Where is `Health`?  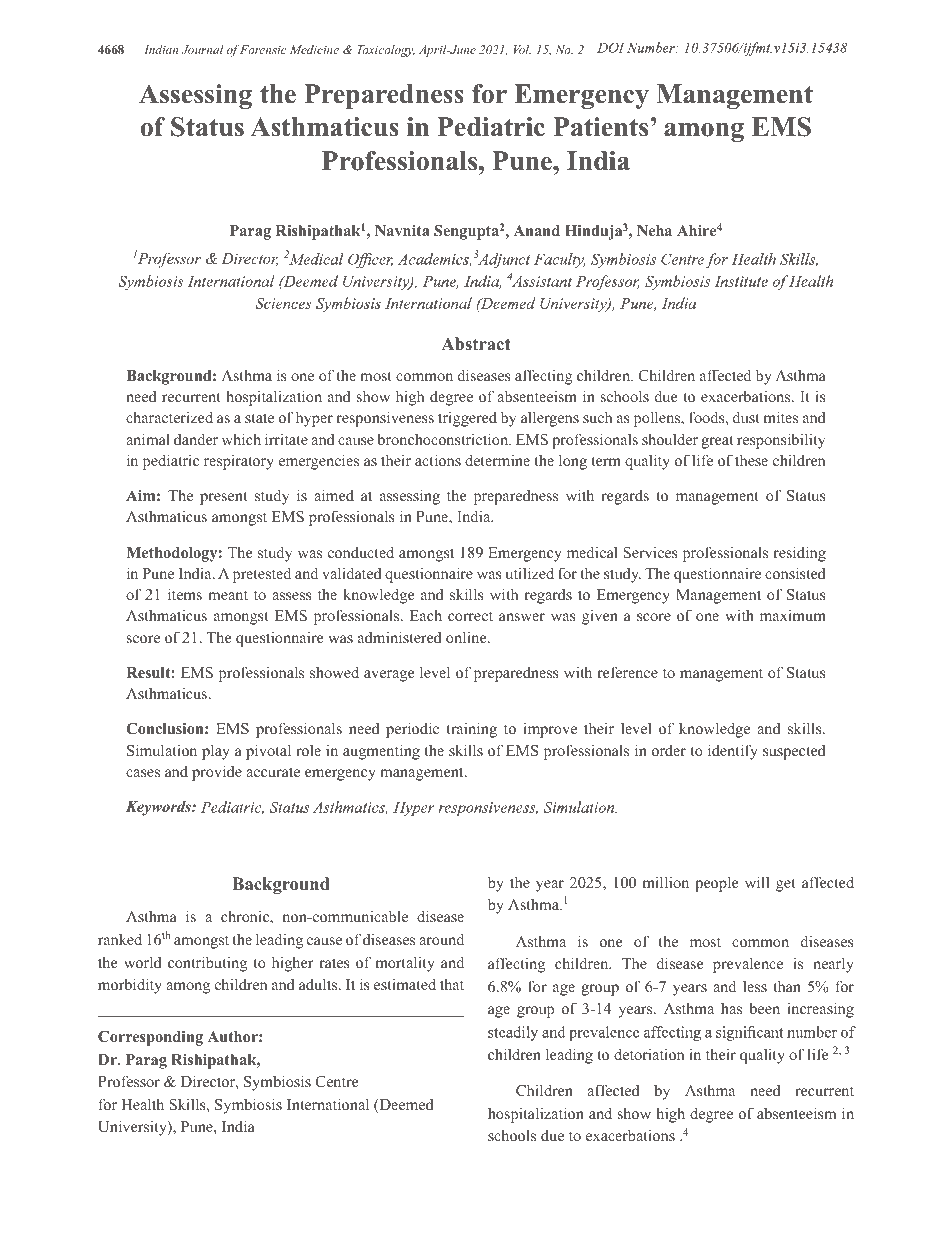 Health is located at coordinates (142, 1104).
